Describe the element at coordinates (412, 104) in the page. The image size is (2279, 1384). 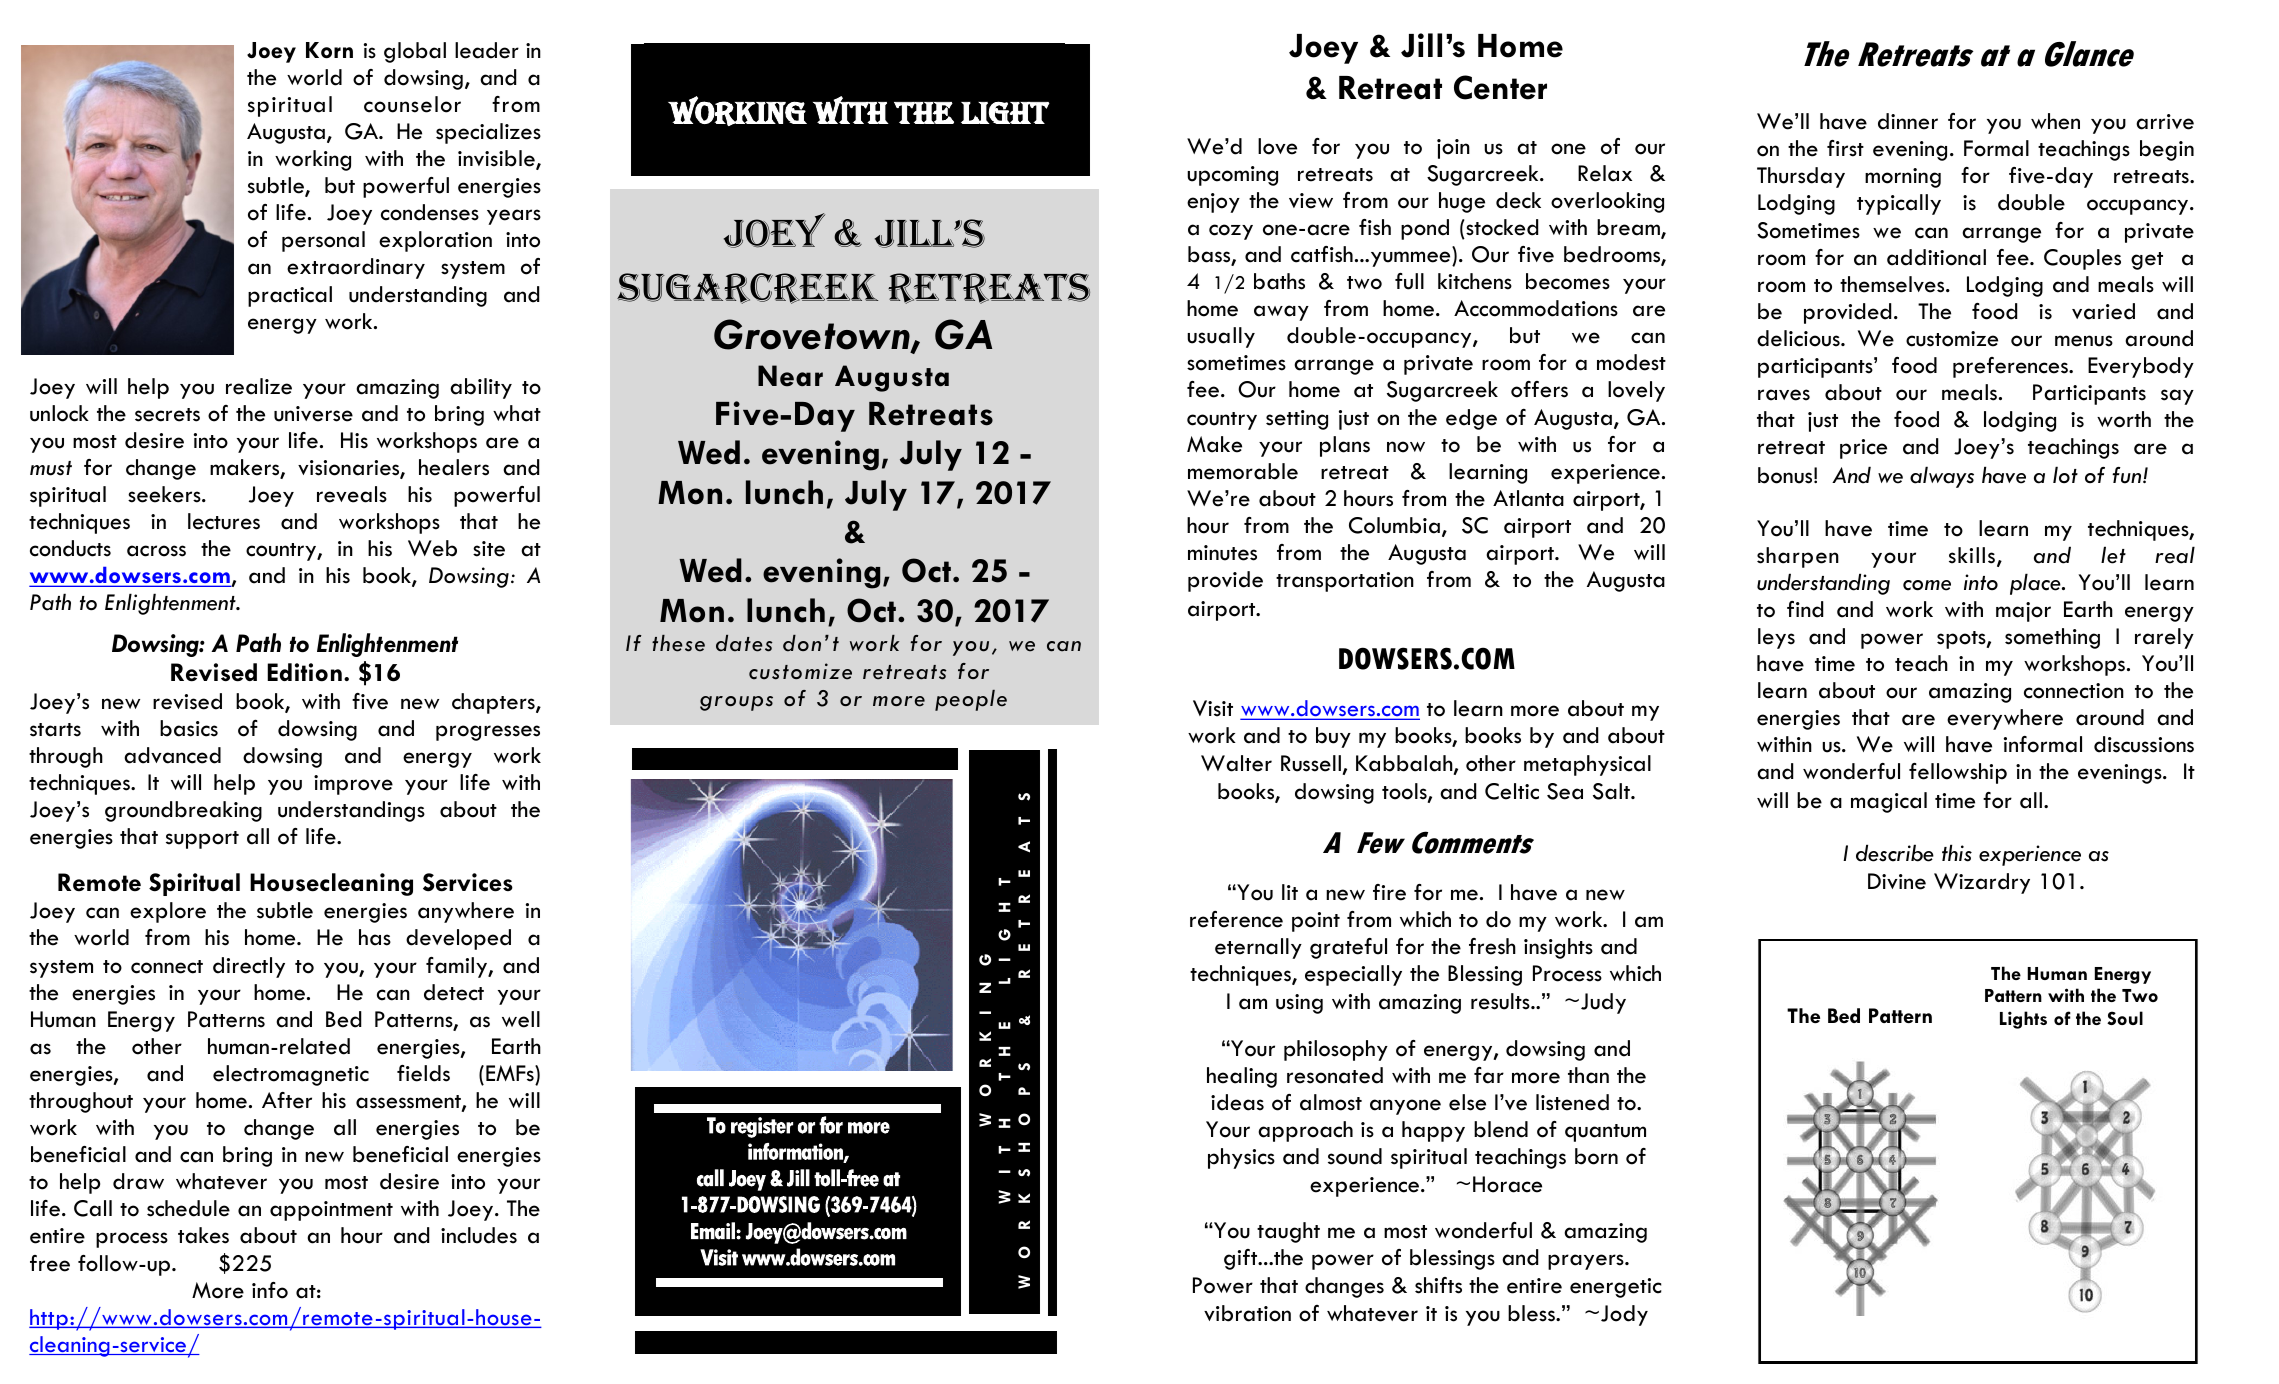
I see `counselor` at that location.
